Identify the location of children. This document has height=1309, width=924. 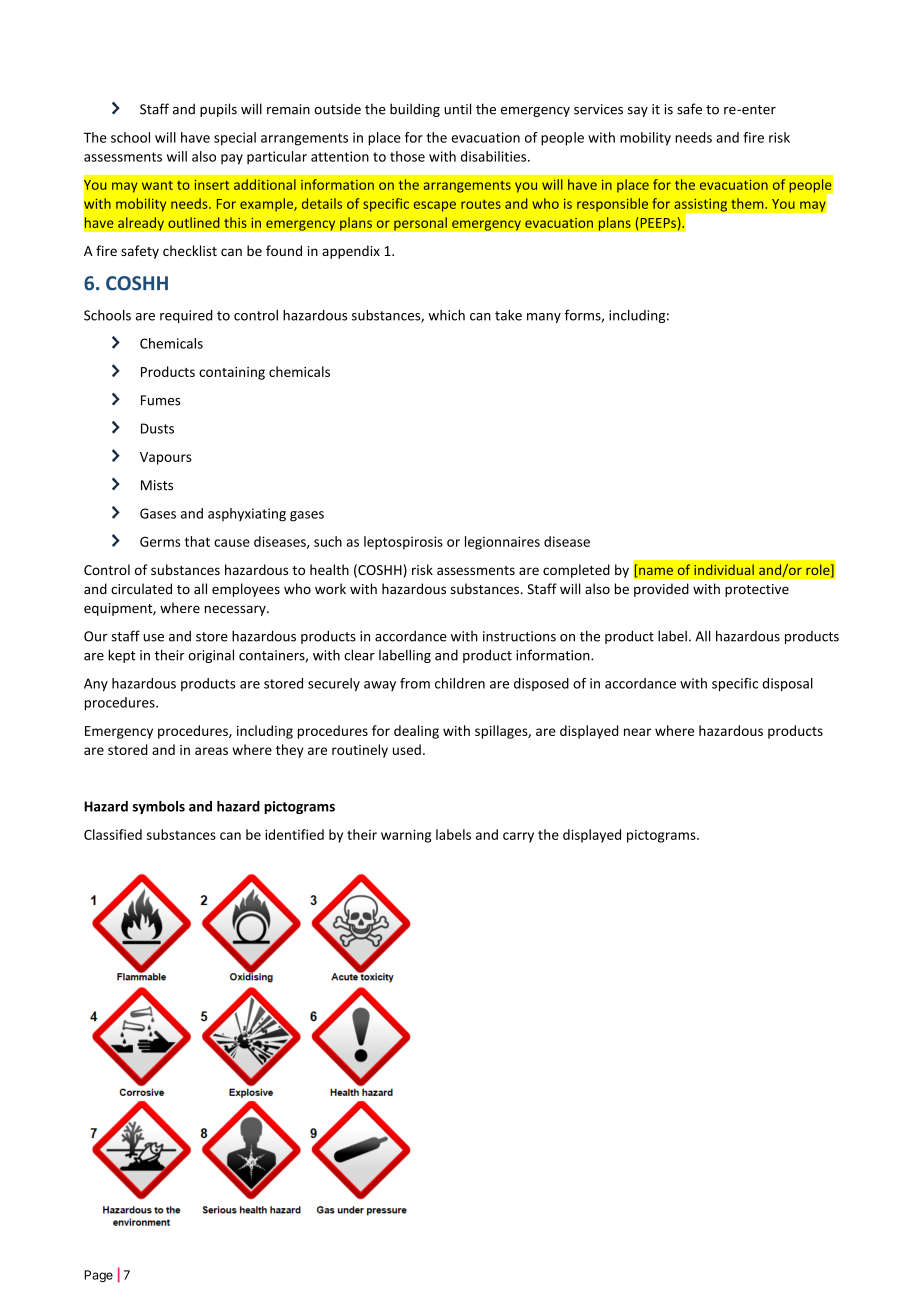
(460, 683).
